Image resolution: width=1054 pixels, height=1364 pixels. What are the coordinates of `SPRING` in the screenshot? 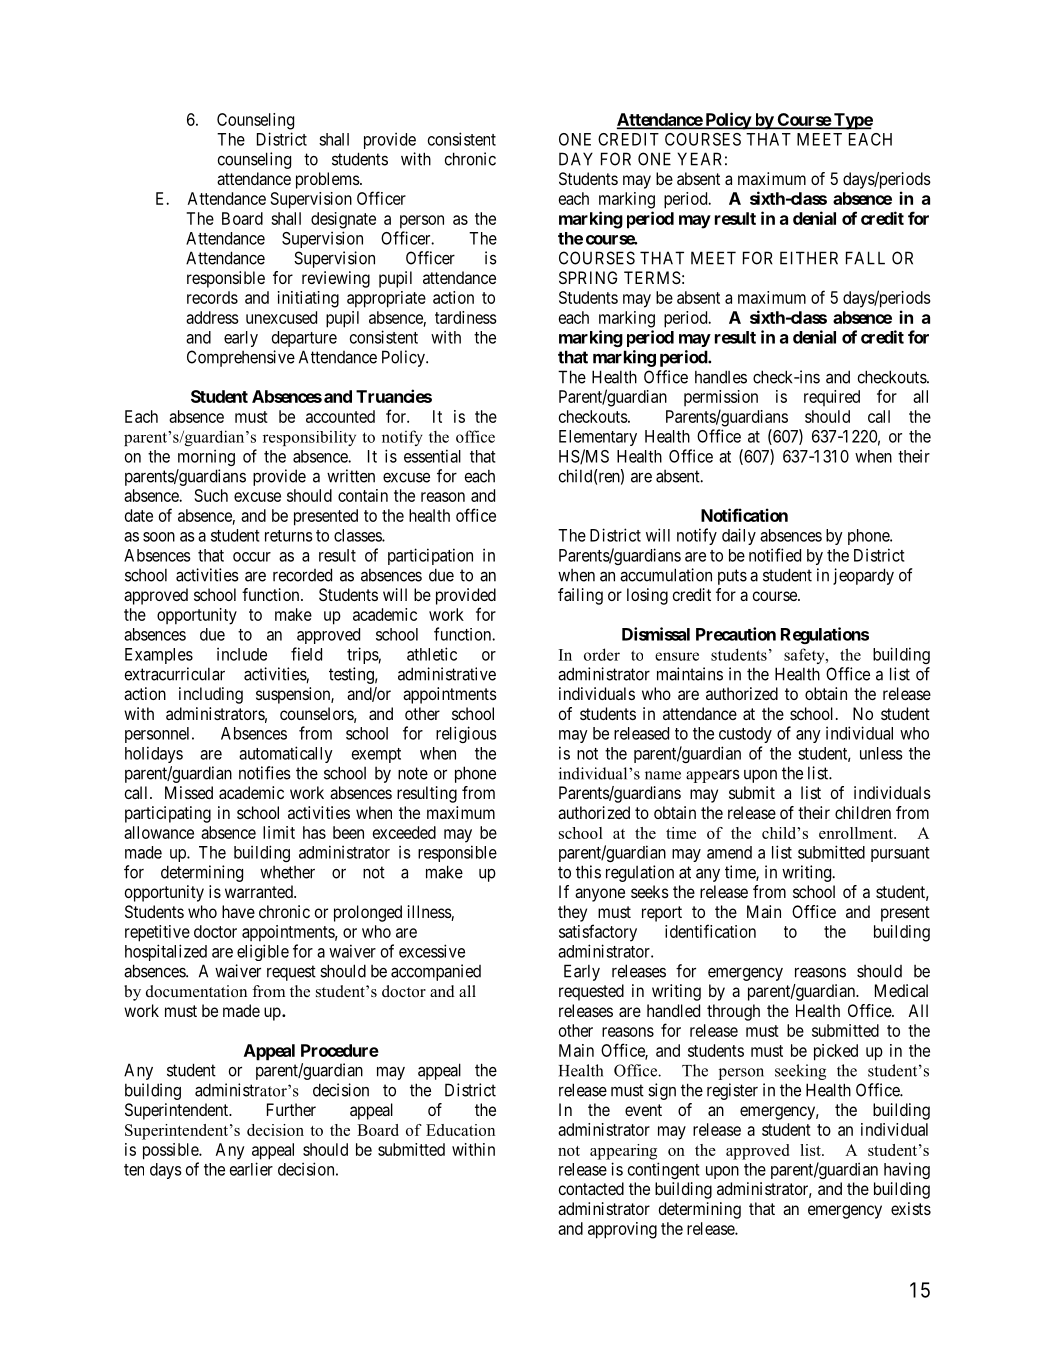 It's located at (588, 277).
